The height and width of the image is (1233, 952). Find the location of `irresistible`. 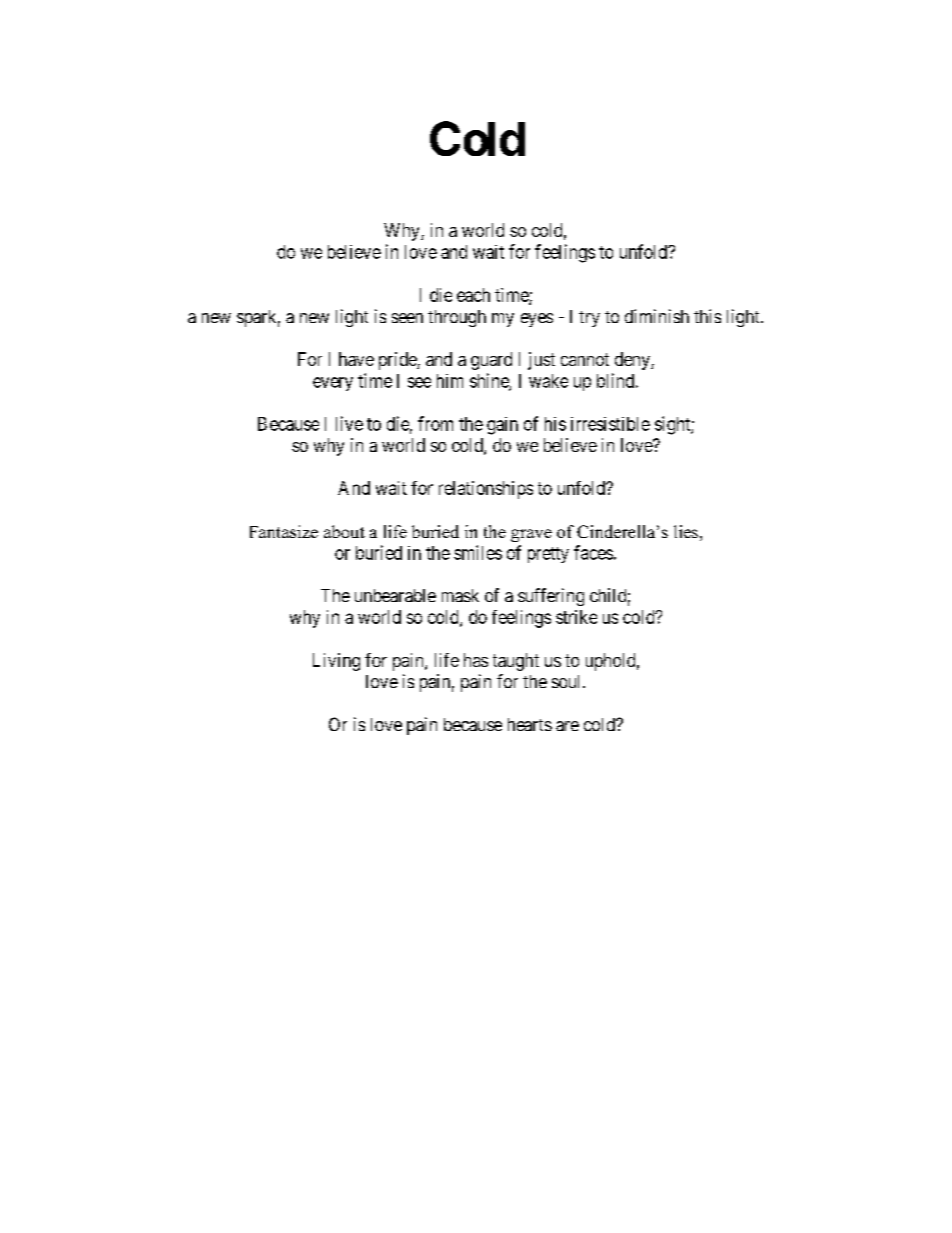

irresistible is located at coordinates (610, 424).
